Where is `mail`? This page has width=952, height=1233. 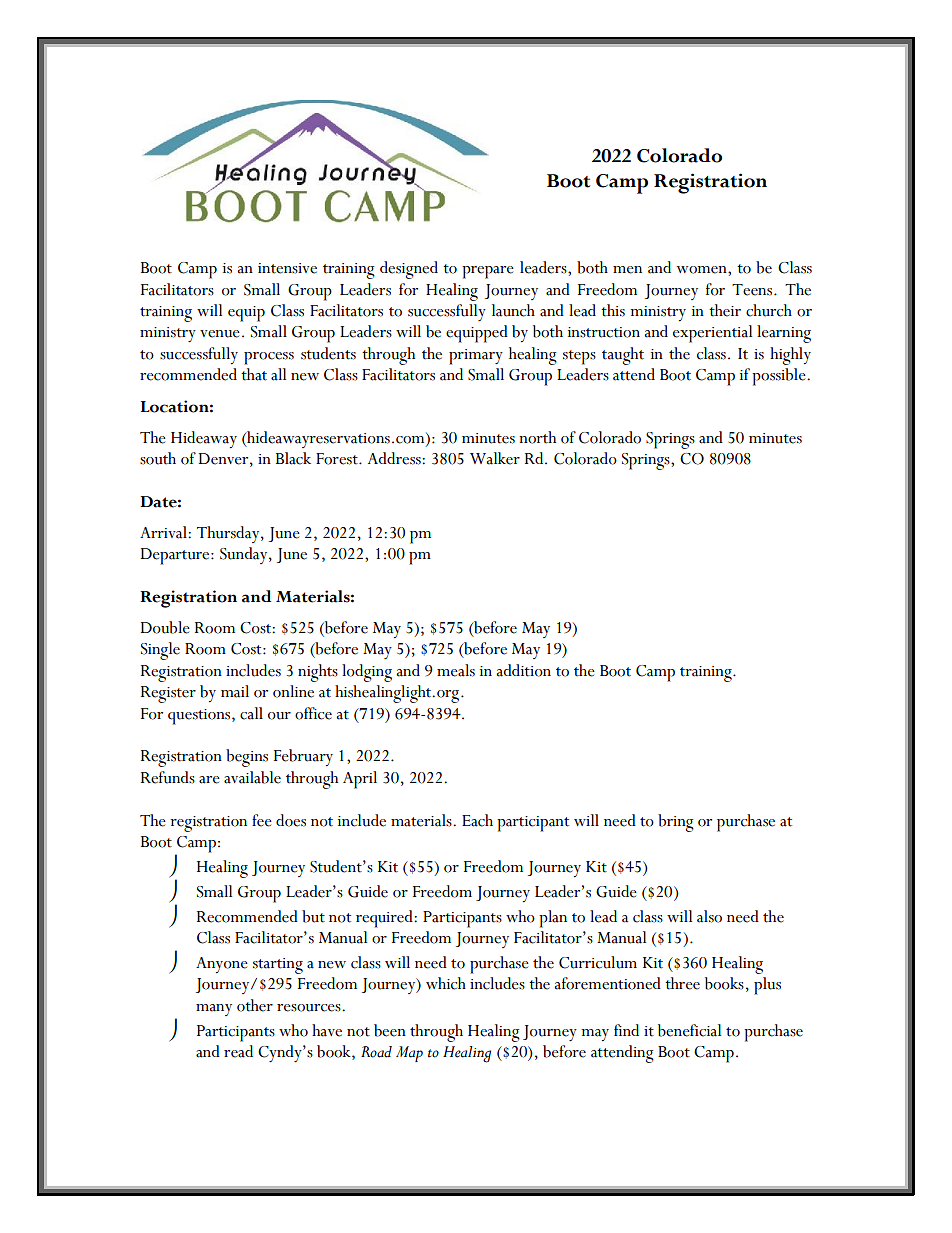
mail is located at coordinates (235, 691).
